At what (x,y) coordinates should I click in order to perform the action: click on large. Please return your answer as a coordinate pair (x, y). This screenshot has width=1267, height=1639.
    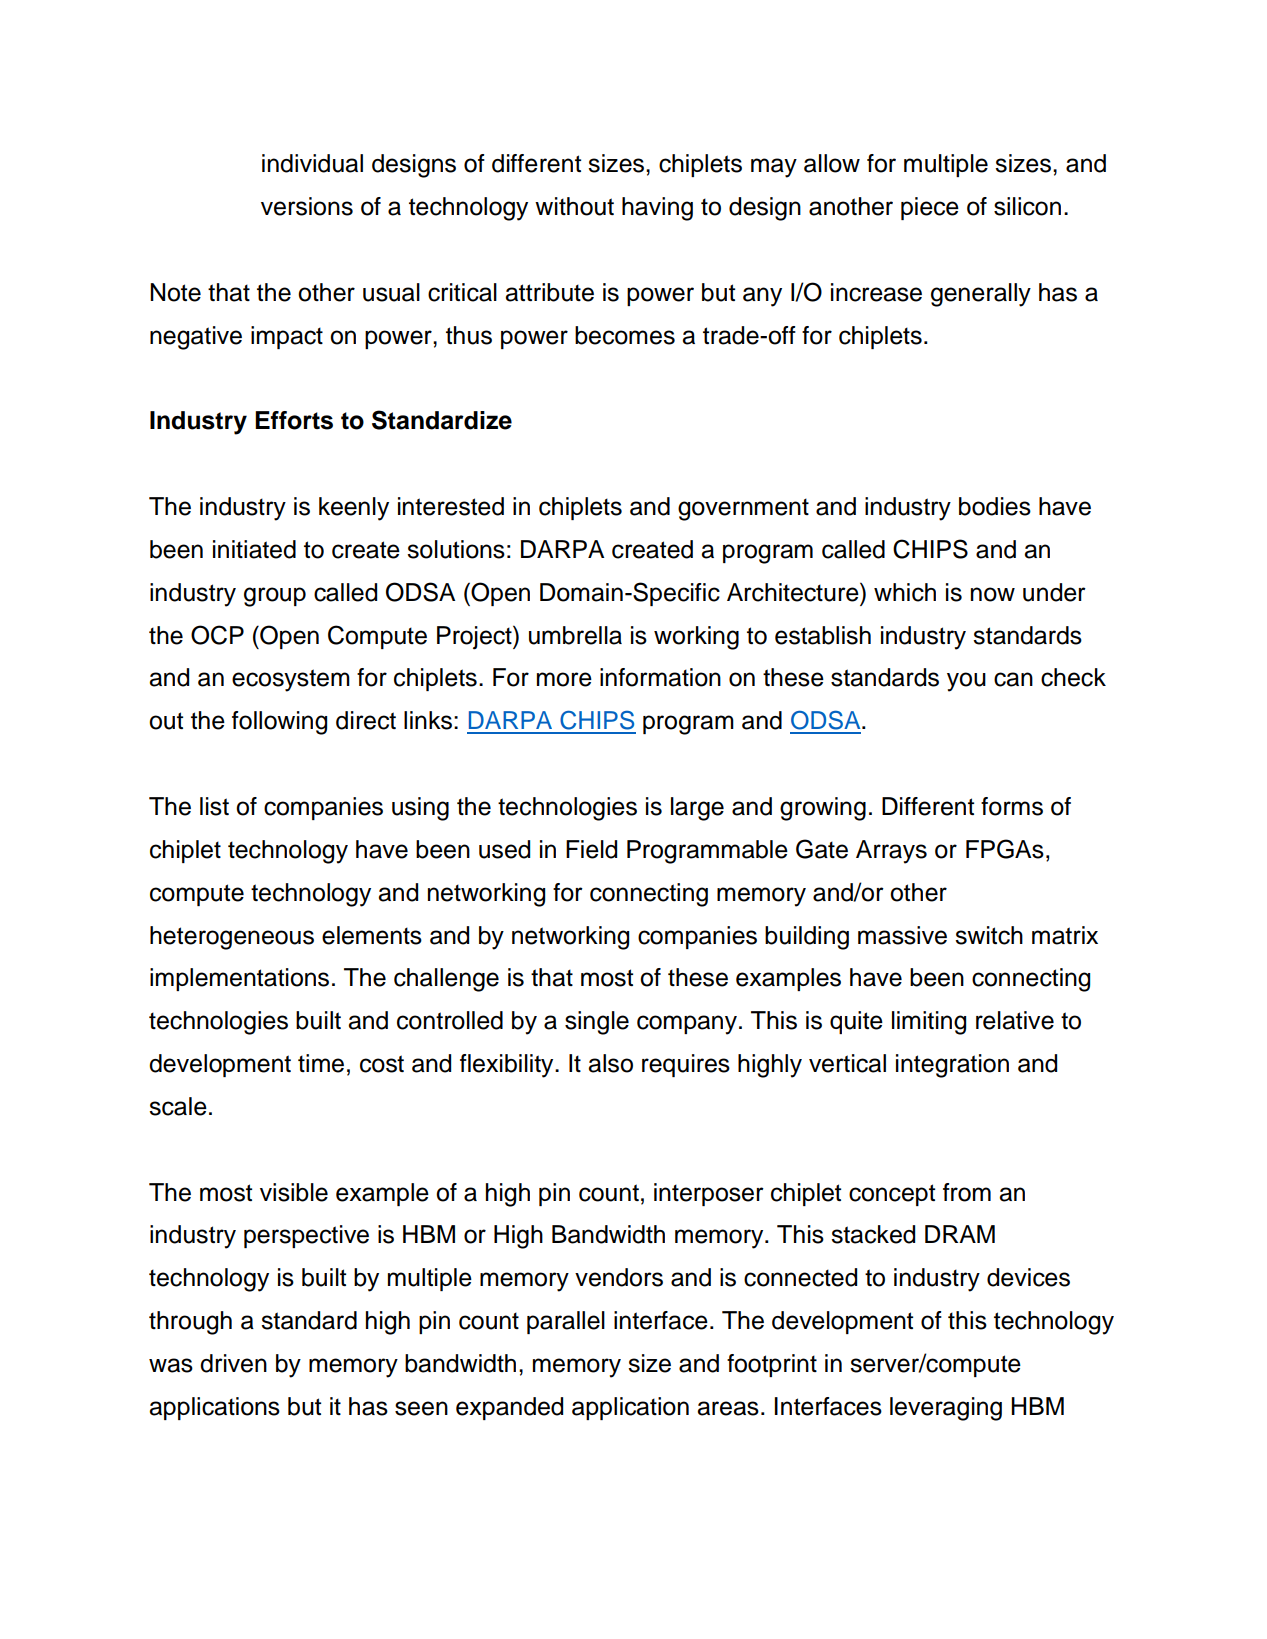
    Looking at the image, I should click on (697, 809).
